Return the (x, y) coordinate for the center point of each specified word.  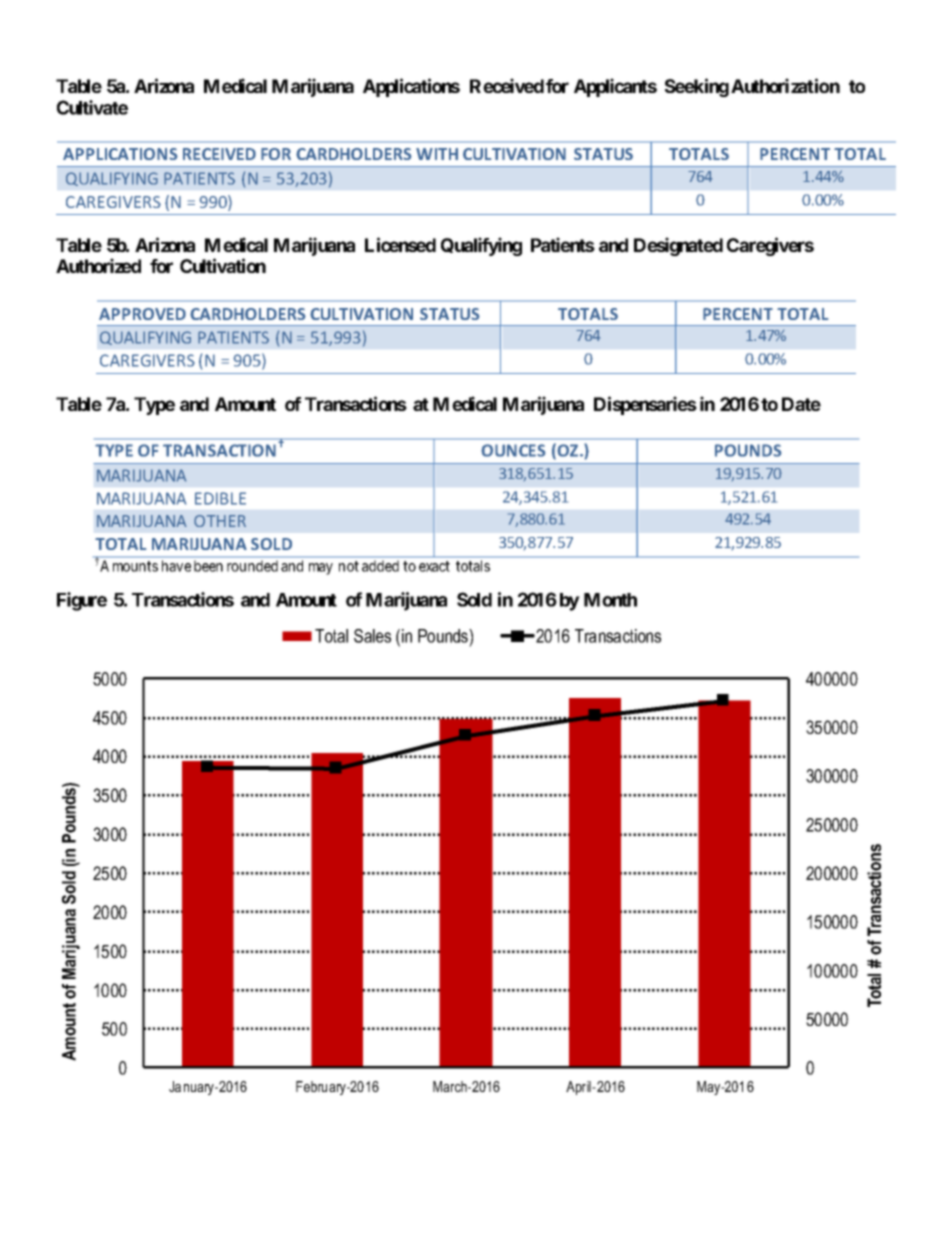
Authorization (785, 85)
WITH (437, 154)
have (176, 566)
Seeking (697, 87)
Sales (372, 636)
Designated (678, 246)
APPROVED (142, 314)
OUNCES (513, 450)
